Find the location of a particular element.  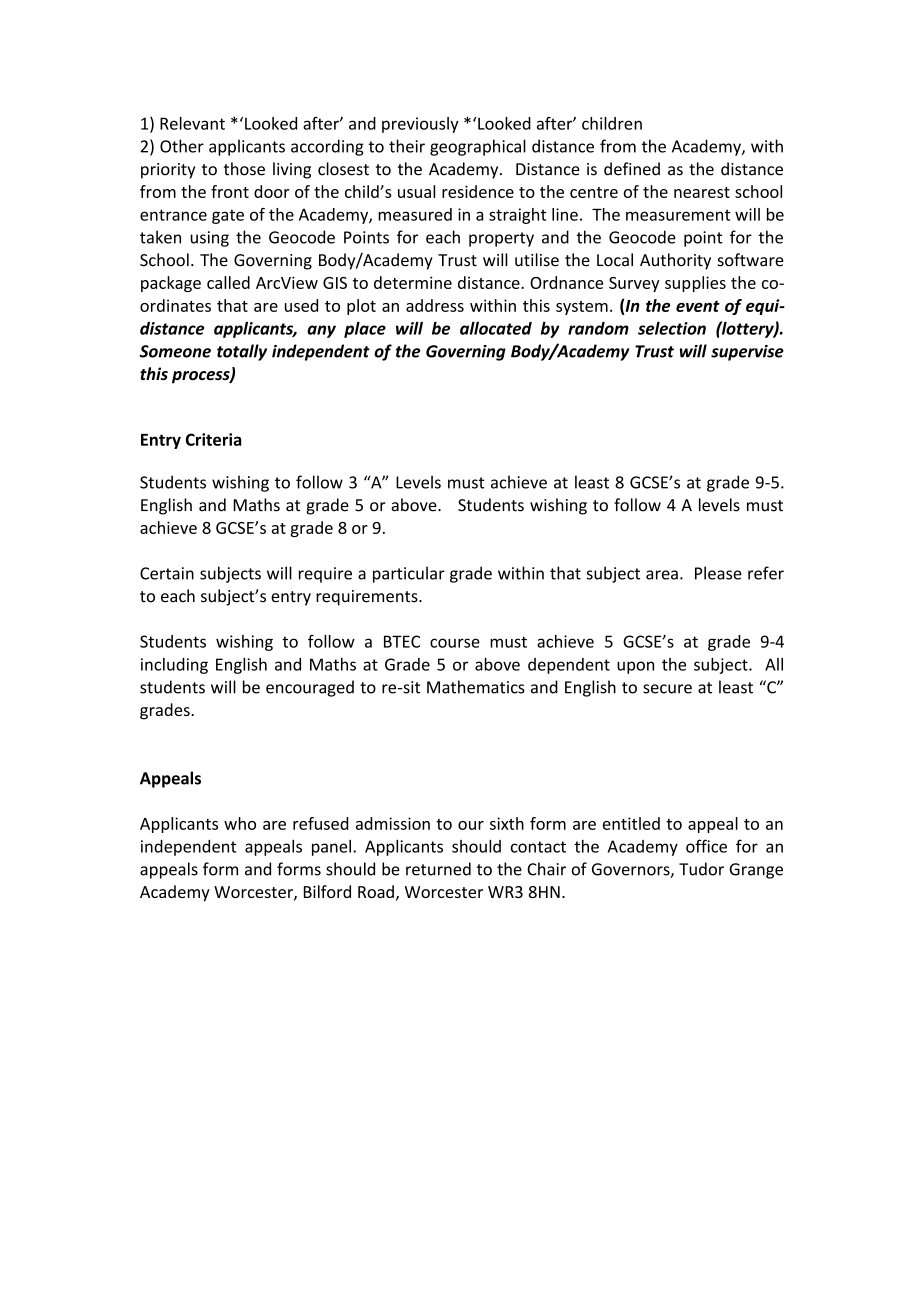

geographical is located at coordinates (478, 147).
